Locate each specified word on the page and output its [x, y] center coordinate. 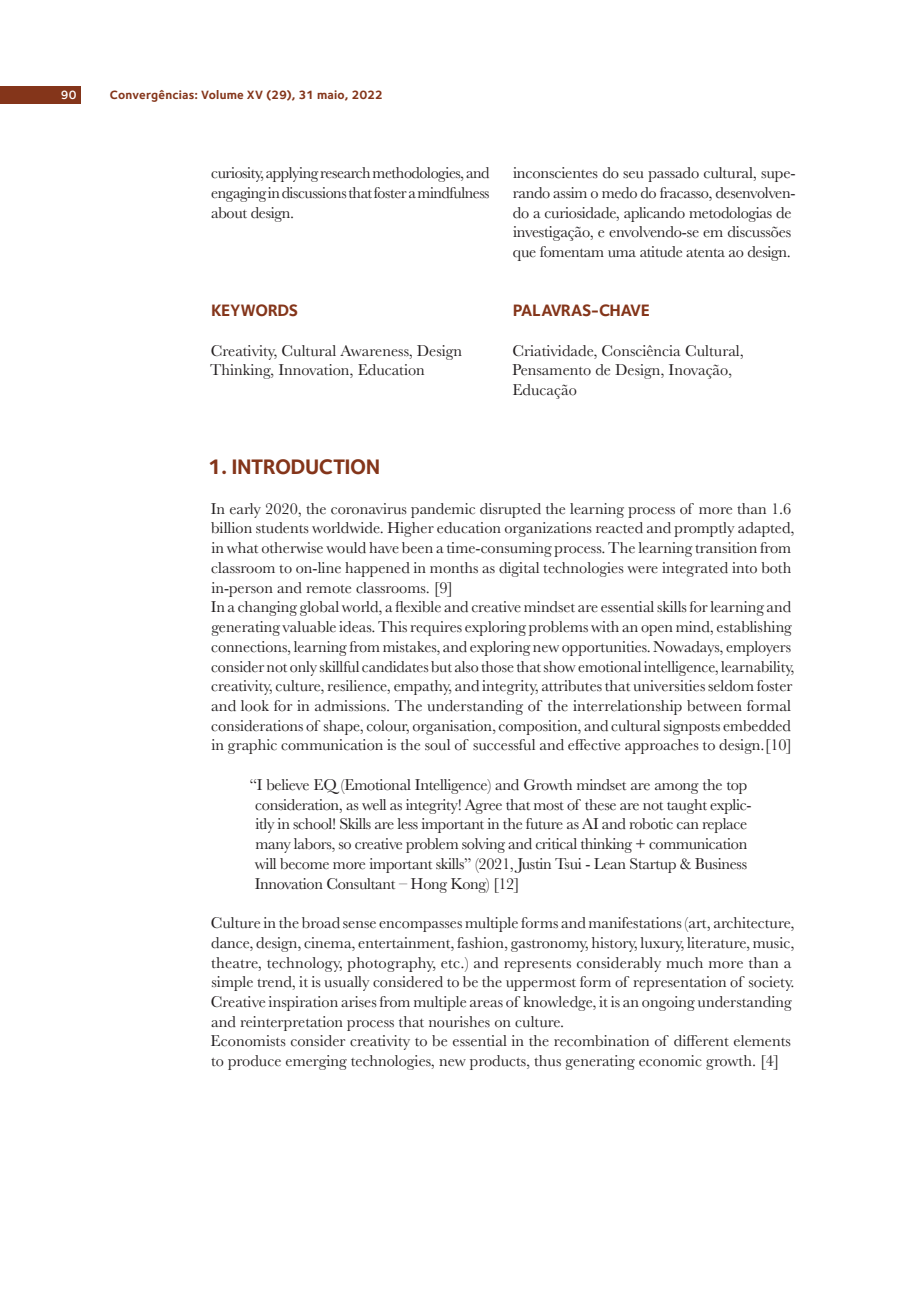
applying [292, 174]
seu [633, 175]
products [499, 1062]
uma [622, 254]
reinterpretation [291, 1023]
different [701, 1041]
